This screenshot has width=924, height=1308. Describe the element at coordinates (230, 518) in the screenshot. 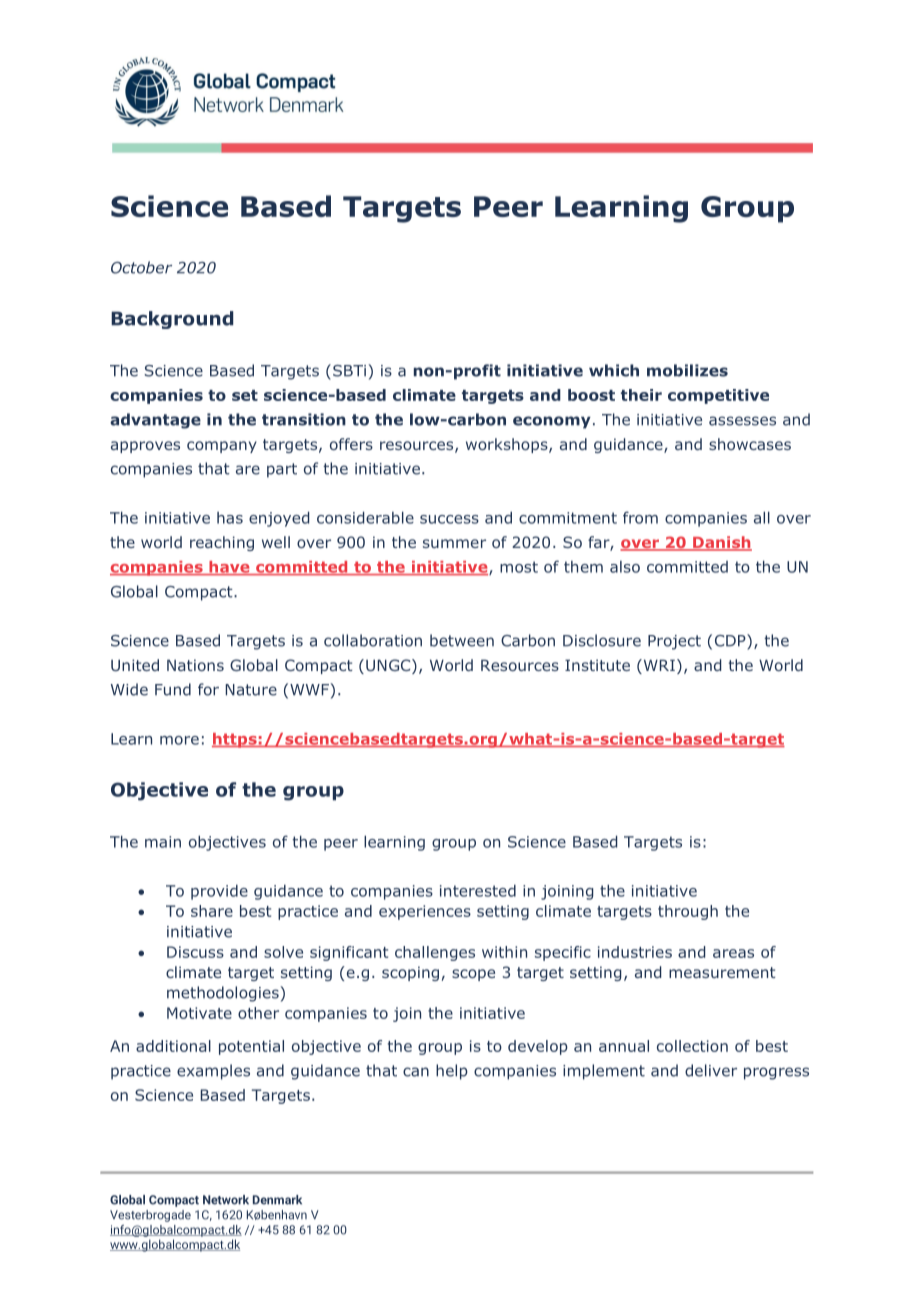

I see `has` at that location.
